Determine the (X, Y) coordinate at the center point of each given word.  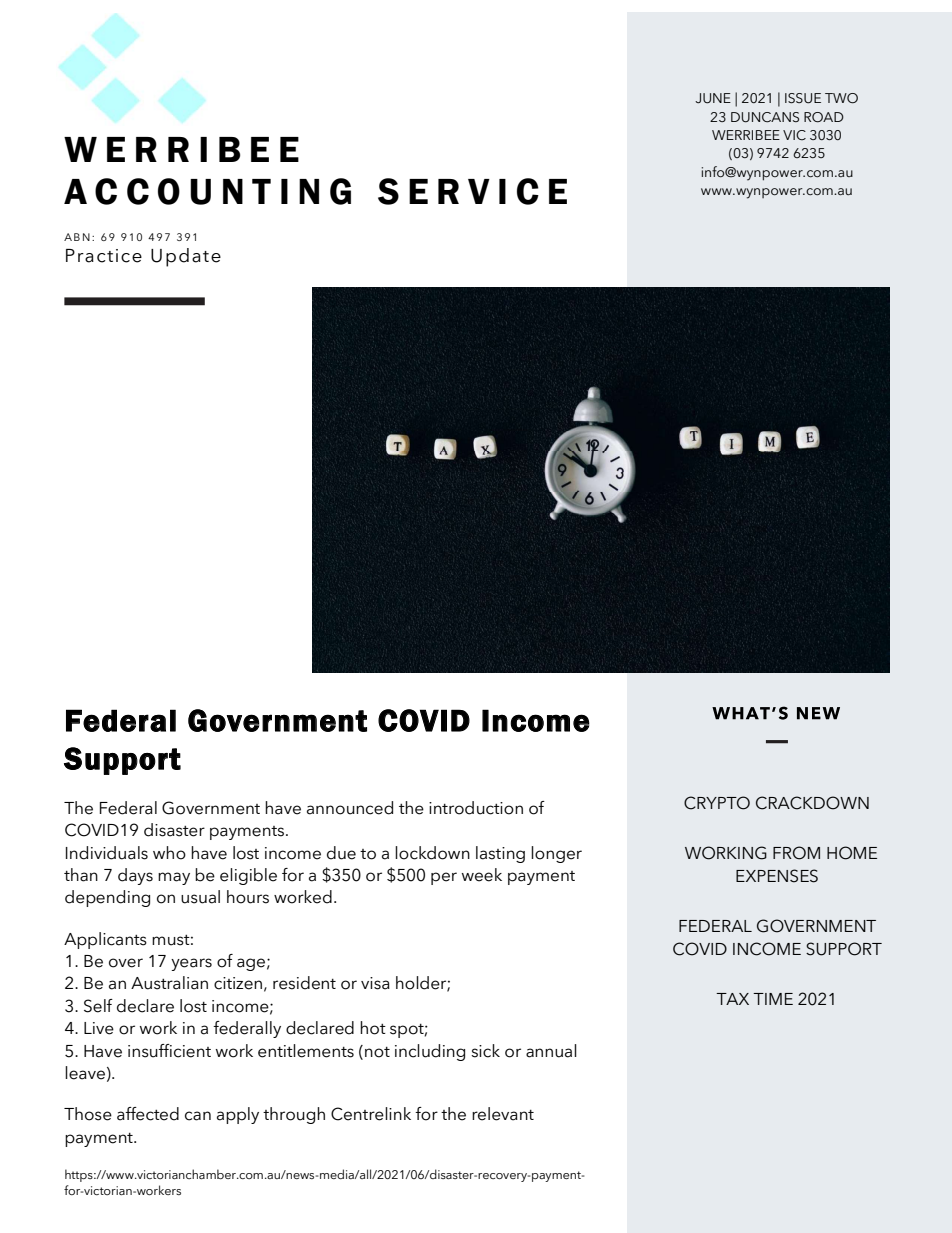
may (174, 878)
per (444, 878)
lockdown (432, 853)
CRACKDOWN (812, 803)
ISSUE (803, 98)
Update (186, 257)
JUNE (713, 98)
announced (350, 808)
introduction (476, 808)
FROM (796, 853)
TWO (841, 98)
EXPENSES (777, 876)
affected (148, 1114)
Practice (104, 256)
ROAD (824, 117)
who (169, 853)
